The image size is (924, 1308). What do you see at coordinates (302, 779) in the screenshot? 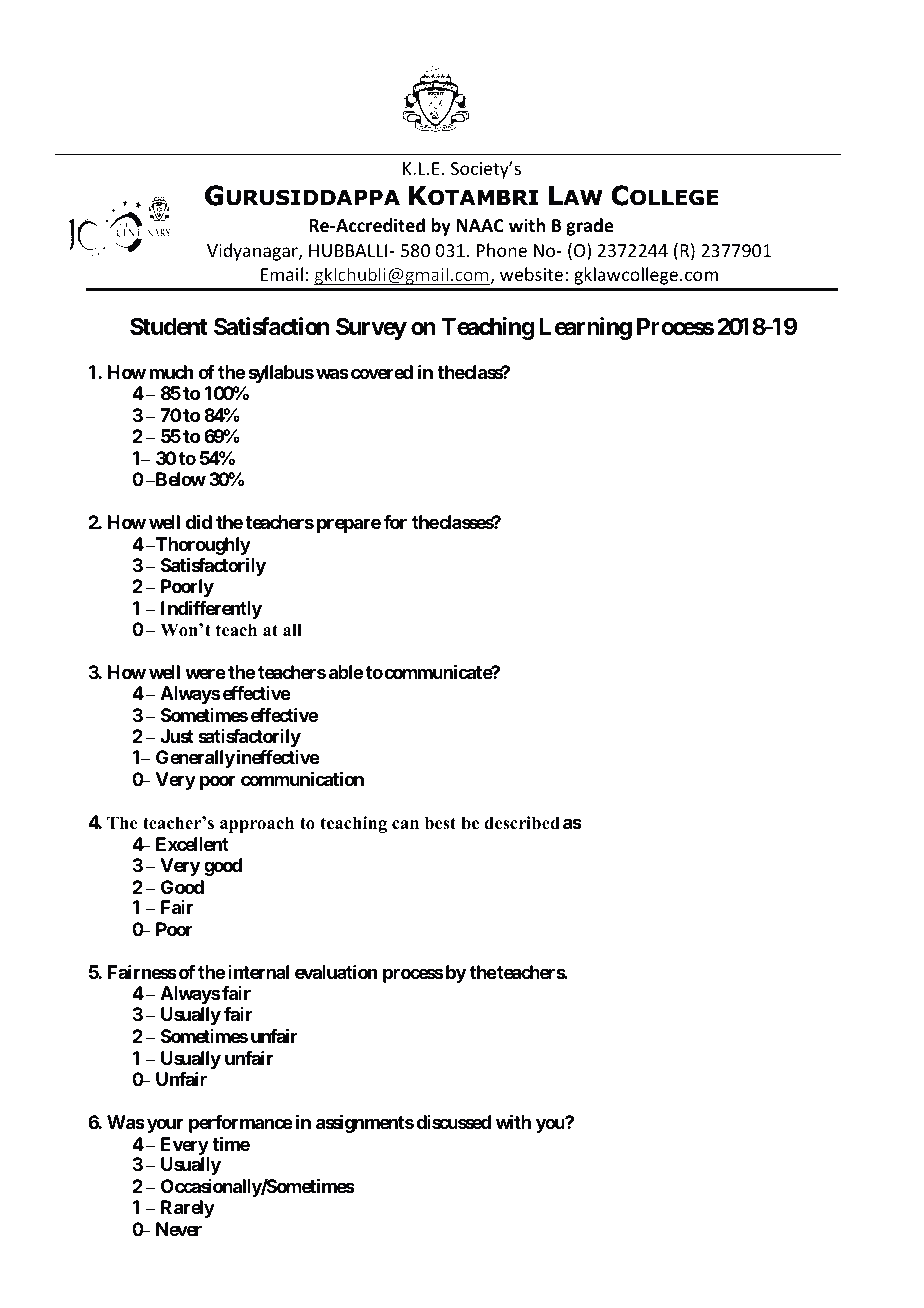
I see `communication` at bounding box center [302, 779].
